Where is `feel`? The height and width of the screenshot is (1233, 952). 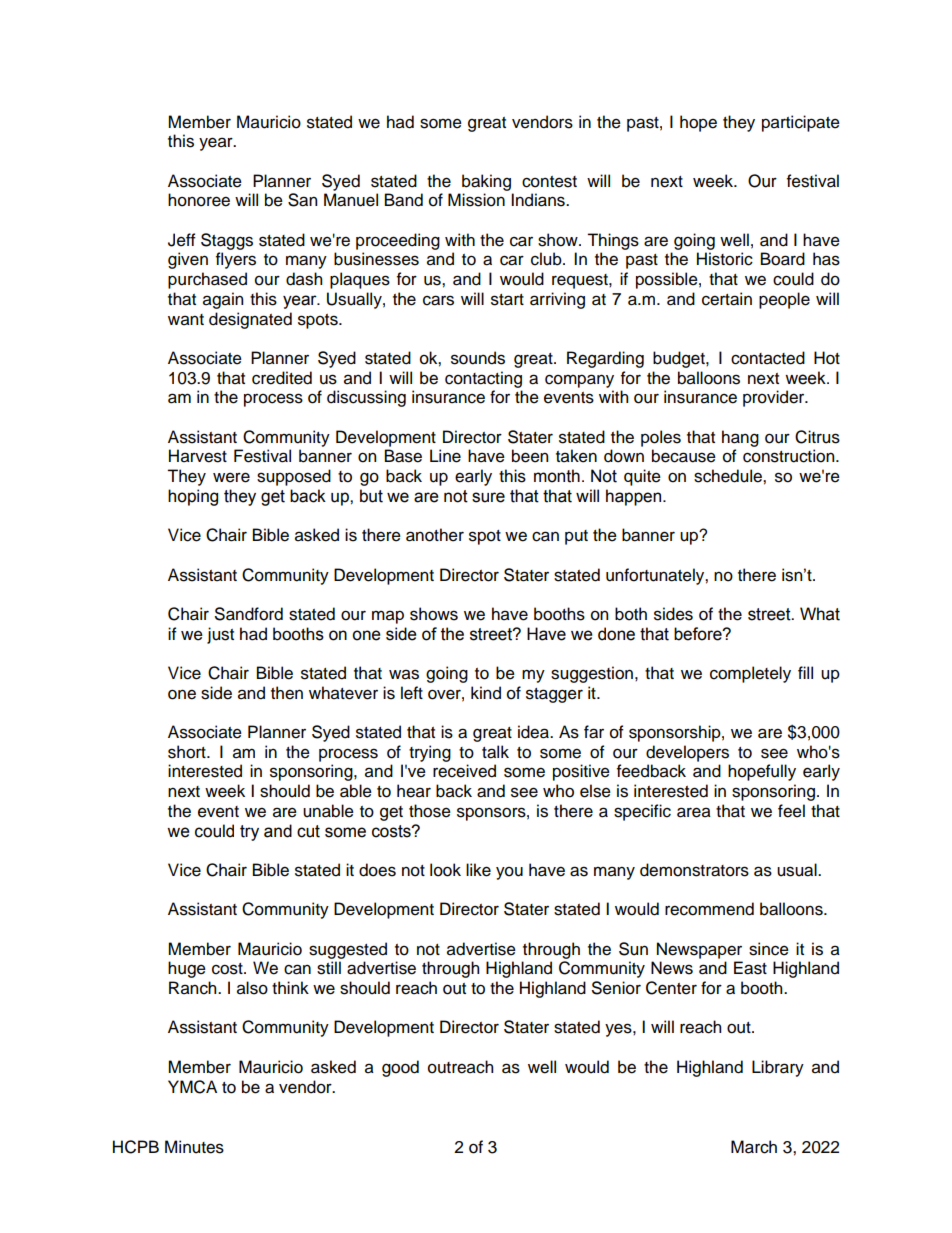
feel is located at coordinates (791, 811).
